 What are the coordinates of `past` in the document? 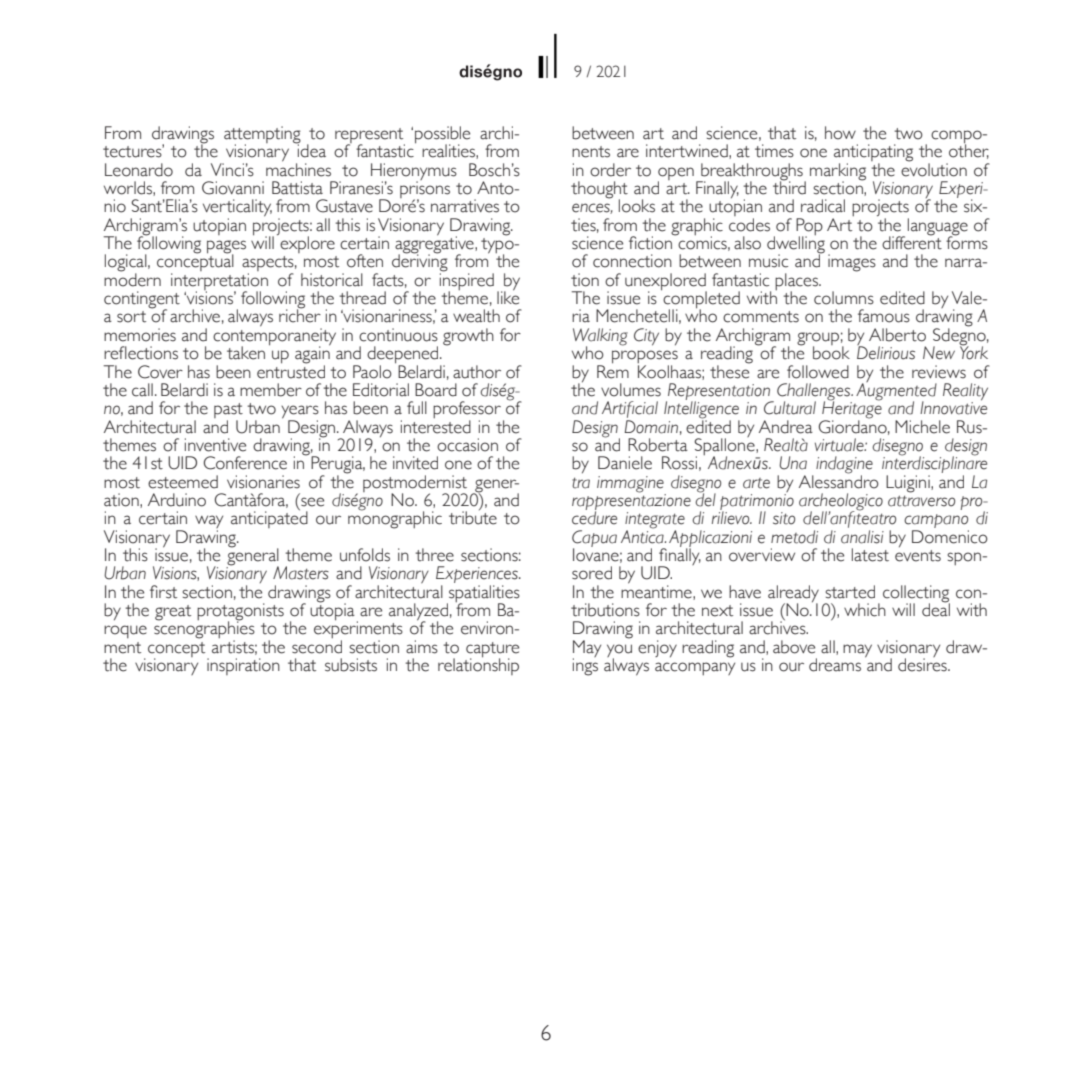 It's located at (228, 412).
